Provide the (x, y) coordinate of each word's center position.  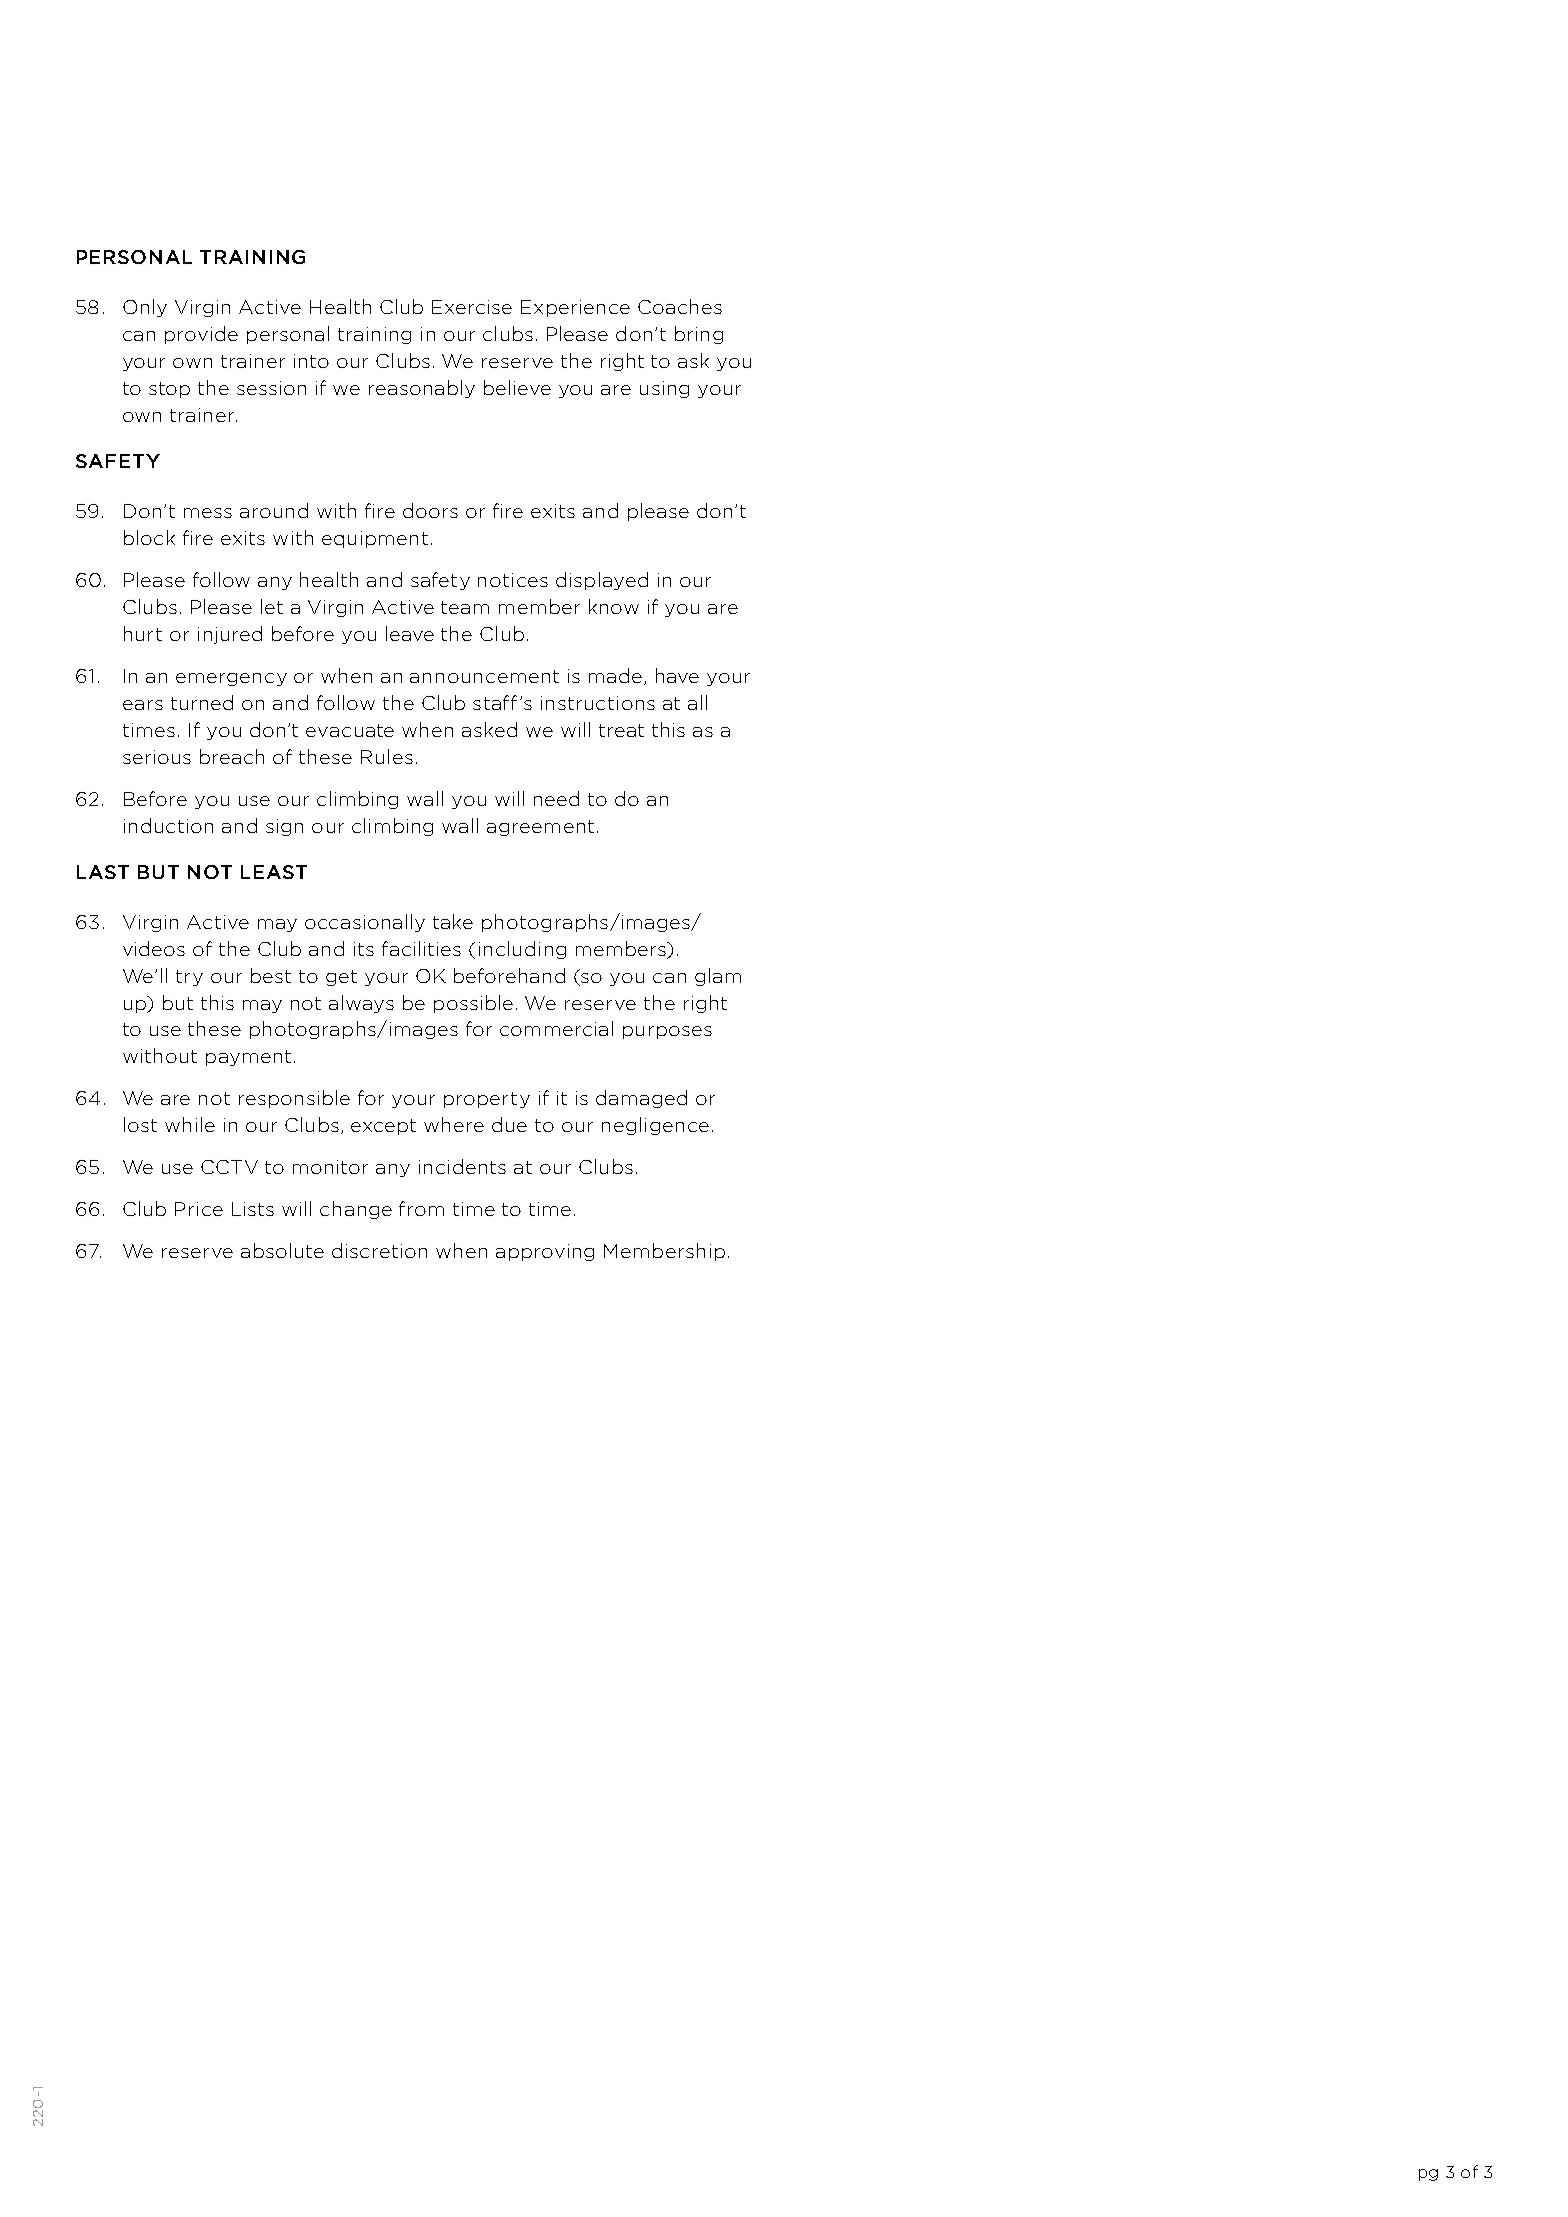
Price (199, 1209)
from (421, 1208)
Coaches (680, 306)
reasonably (422, 389)
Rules (387, 756)
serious (157, 757)
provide (201, 335)
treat (621, 730)
